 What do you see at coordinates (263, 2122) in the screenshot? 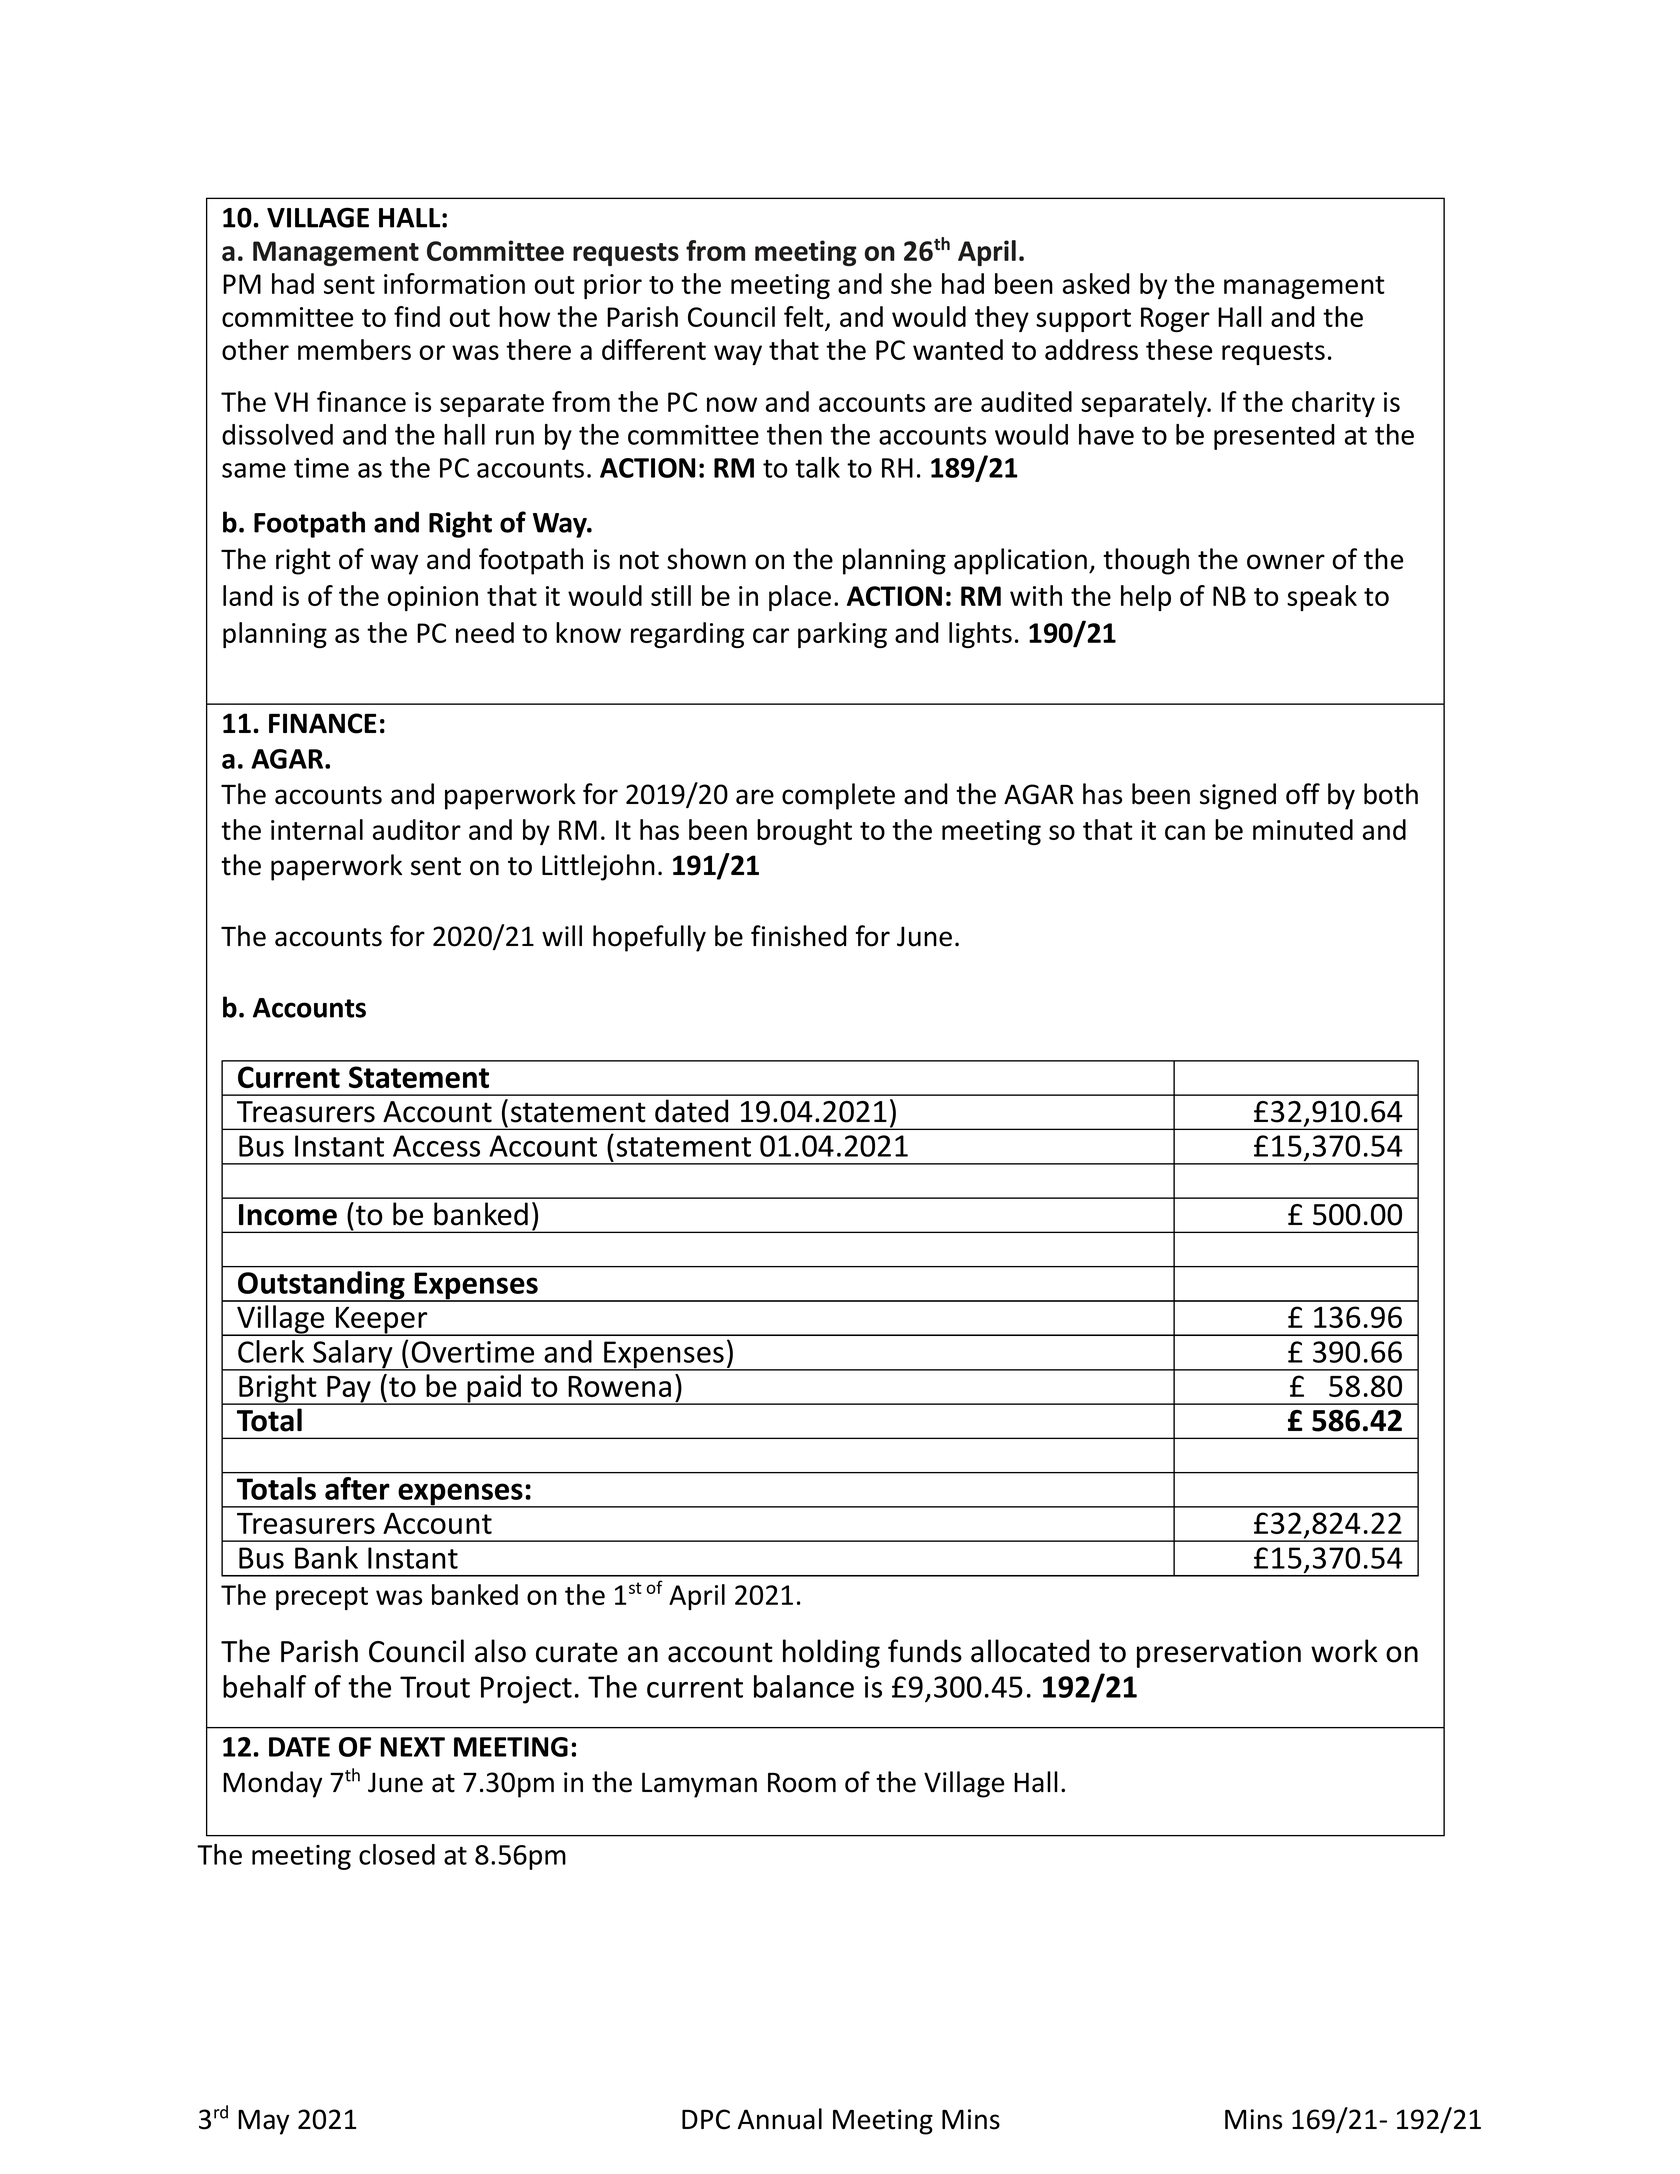
I see `May` at bounding box center [263, 2122].
